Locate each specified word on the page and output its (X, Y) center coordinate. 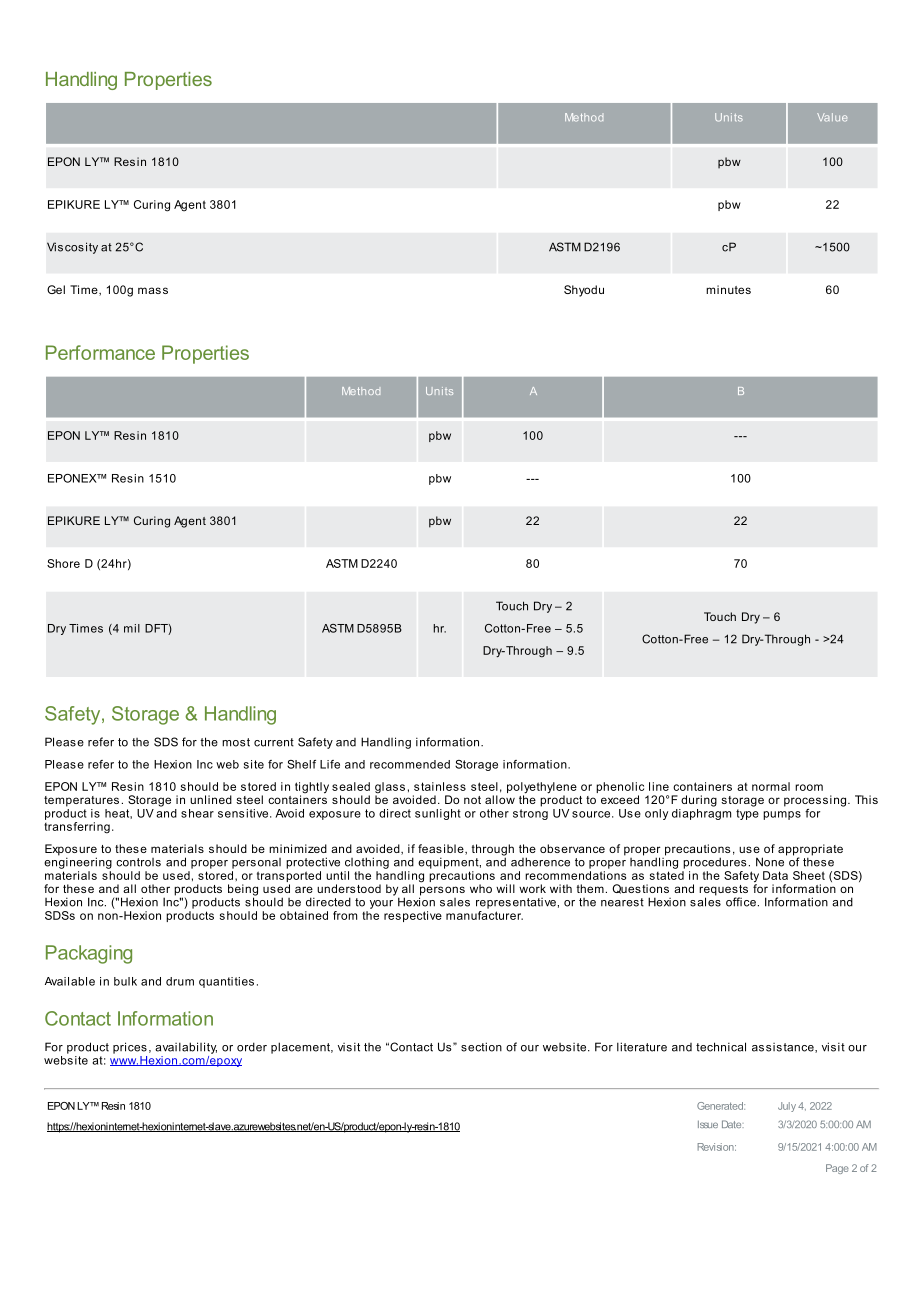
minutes (728, 289)
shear (197, 813)
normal (771, 786)
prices (130, 1048)
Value (832, 117)
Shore (63, 563)
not (472, 800)
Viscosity (72, 248)
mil (132, 628)
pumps (782, 815)
